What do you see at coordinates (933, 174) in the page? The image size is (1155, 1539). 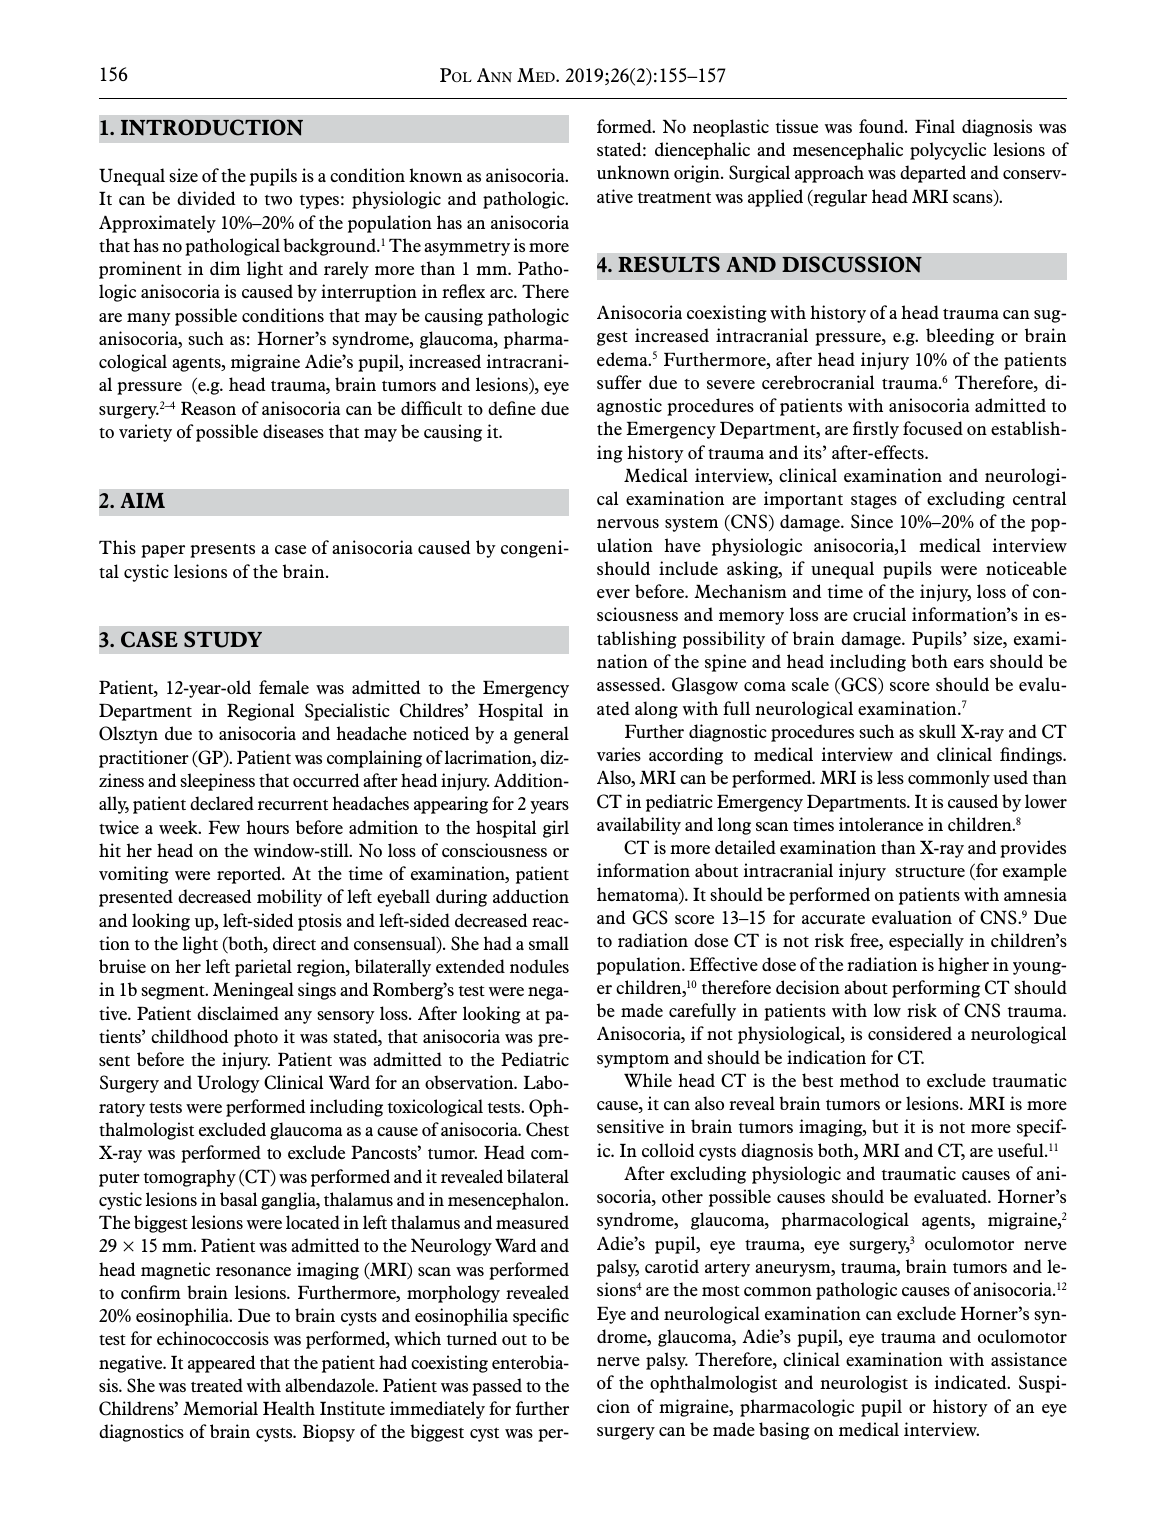 I see `departed` at bounding box center [933, 174].
